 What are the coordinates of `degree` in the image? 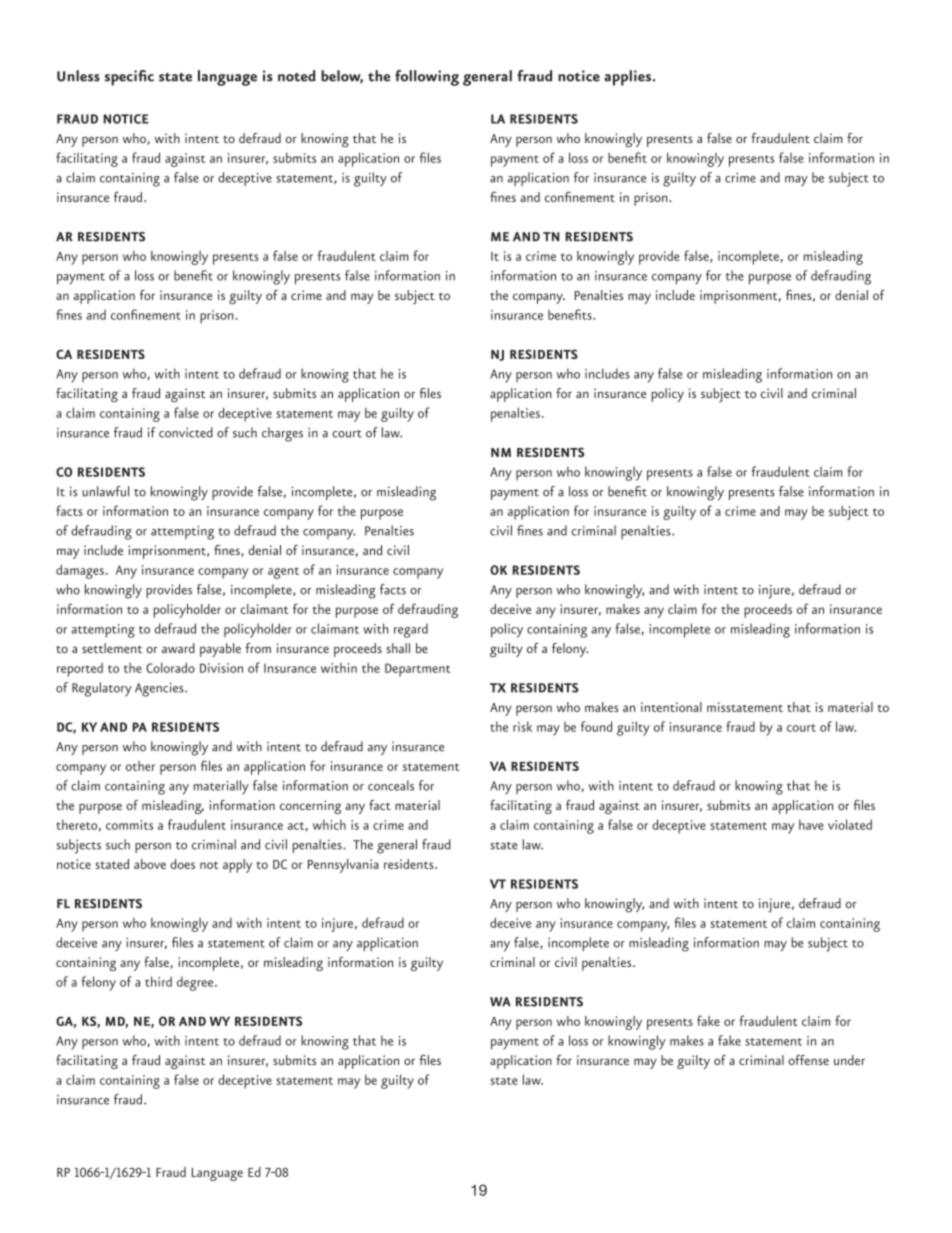 It's located at (196, 983).
